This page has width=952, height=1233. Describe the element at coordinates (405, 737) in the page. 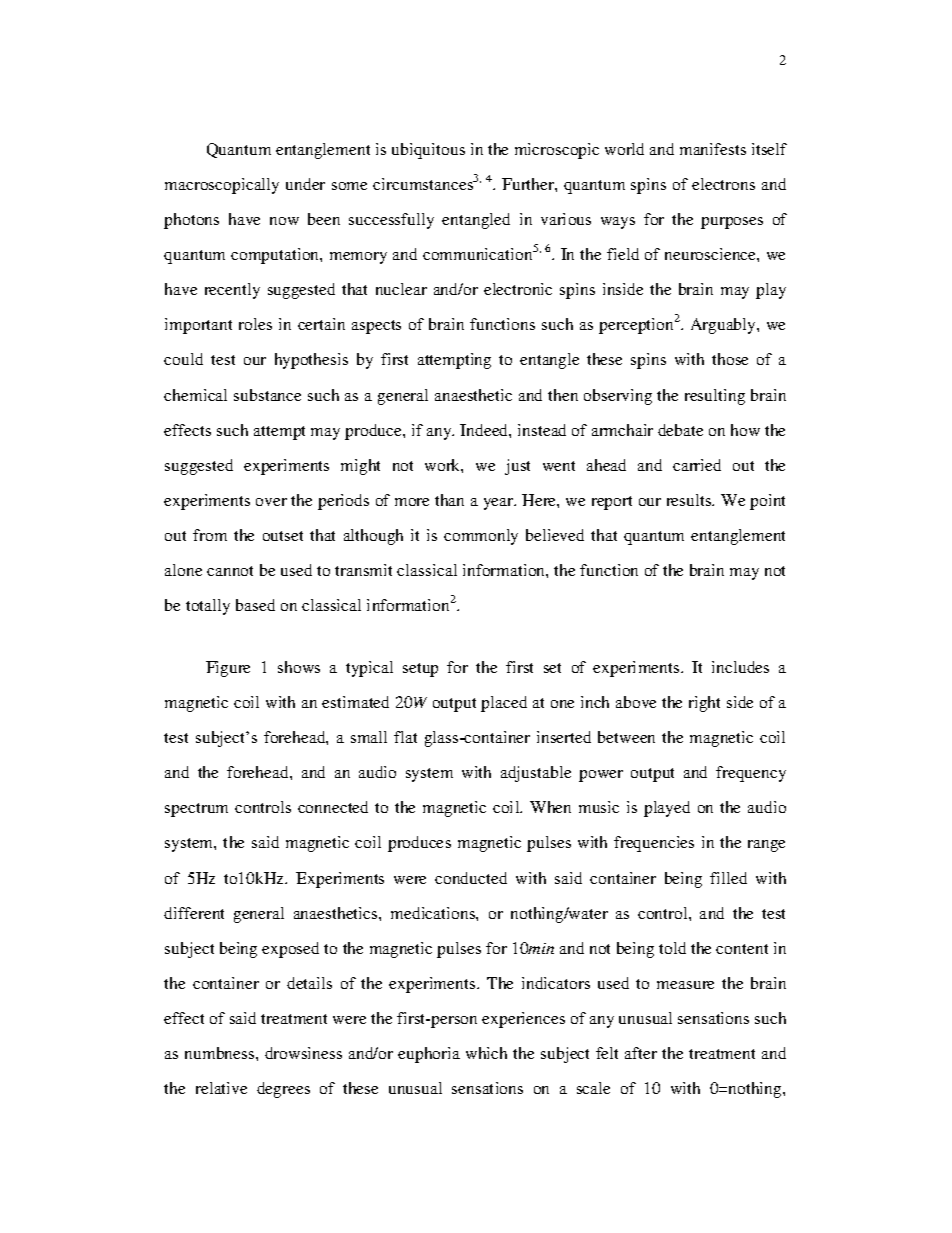

I see `flat` at that location.
